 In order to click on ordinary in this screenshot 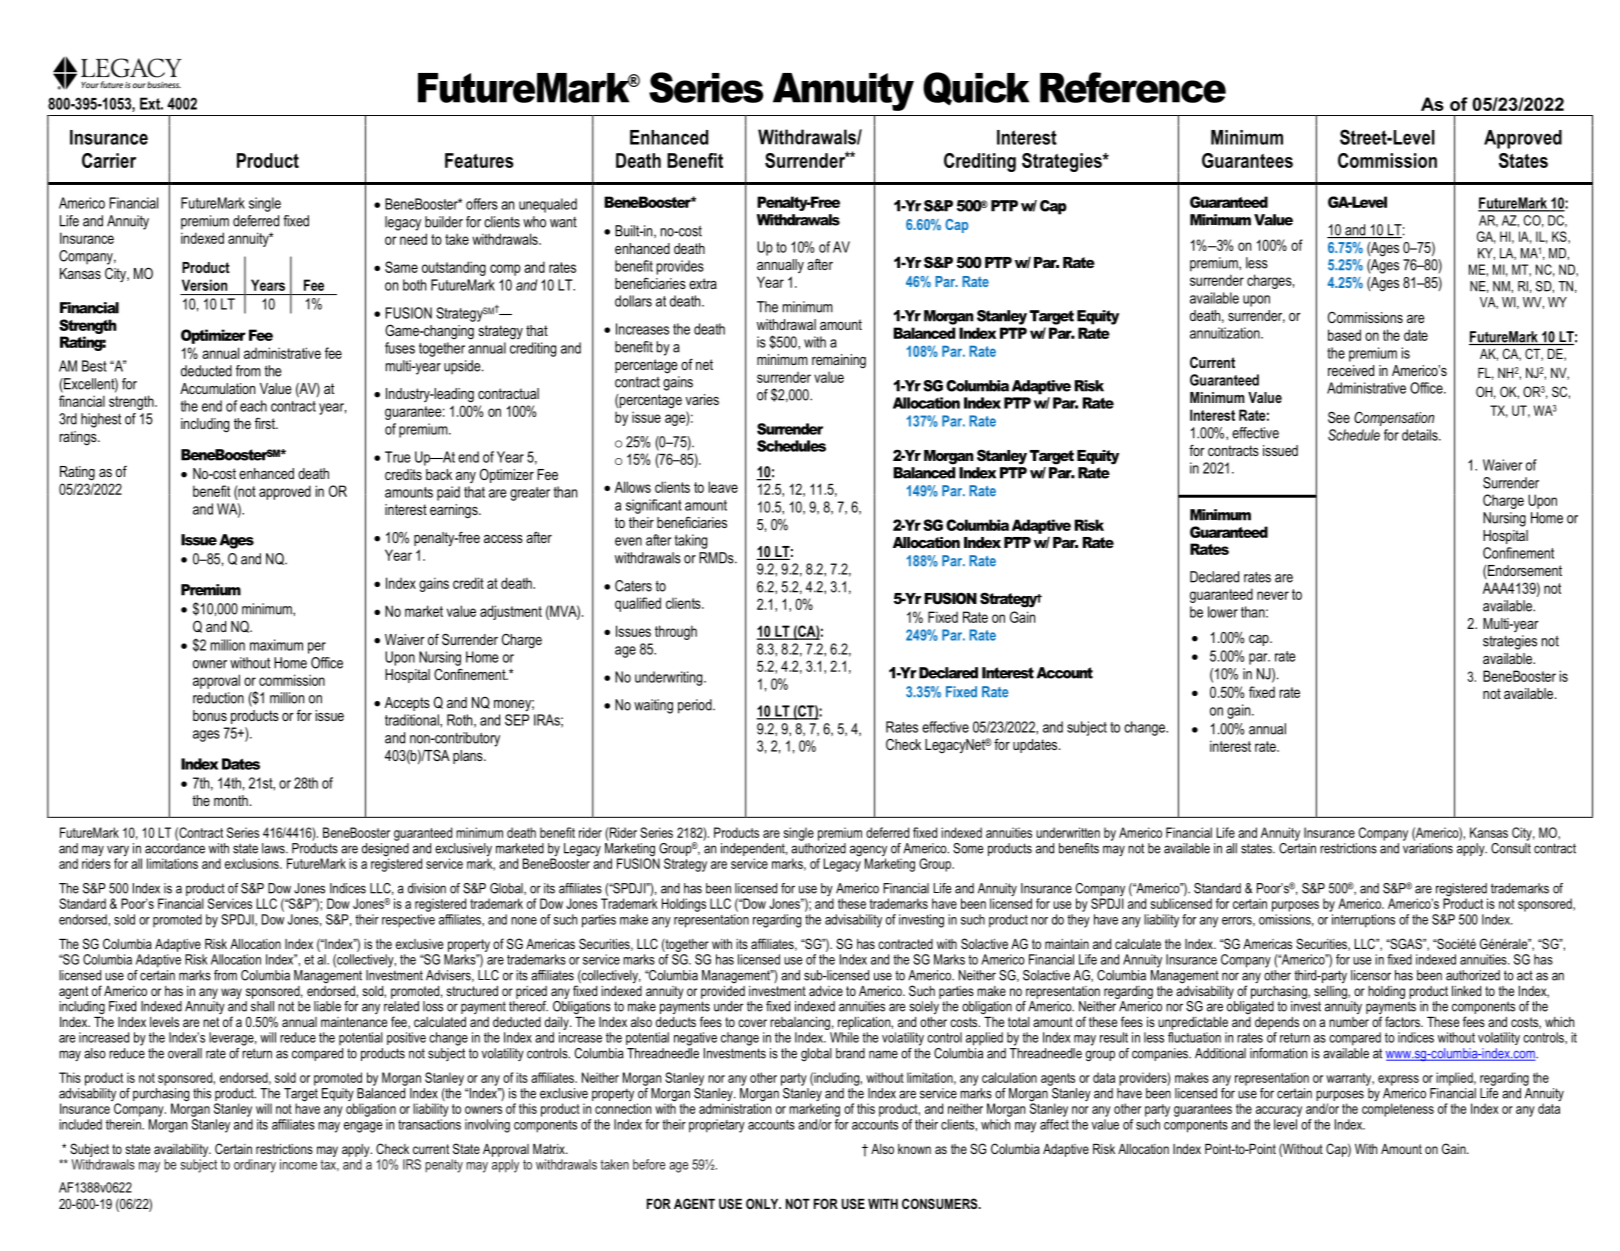, I will do `click(255, 1166)`.
